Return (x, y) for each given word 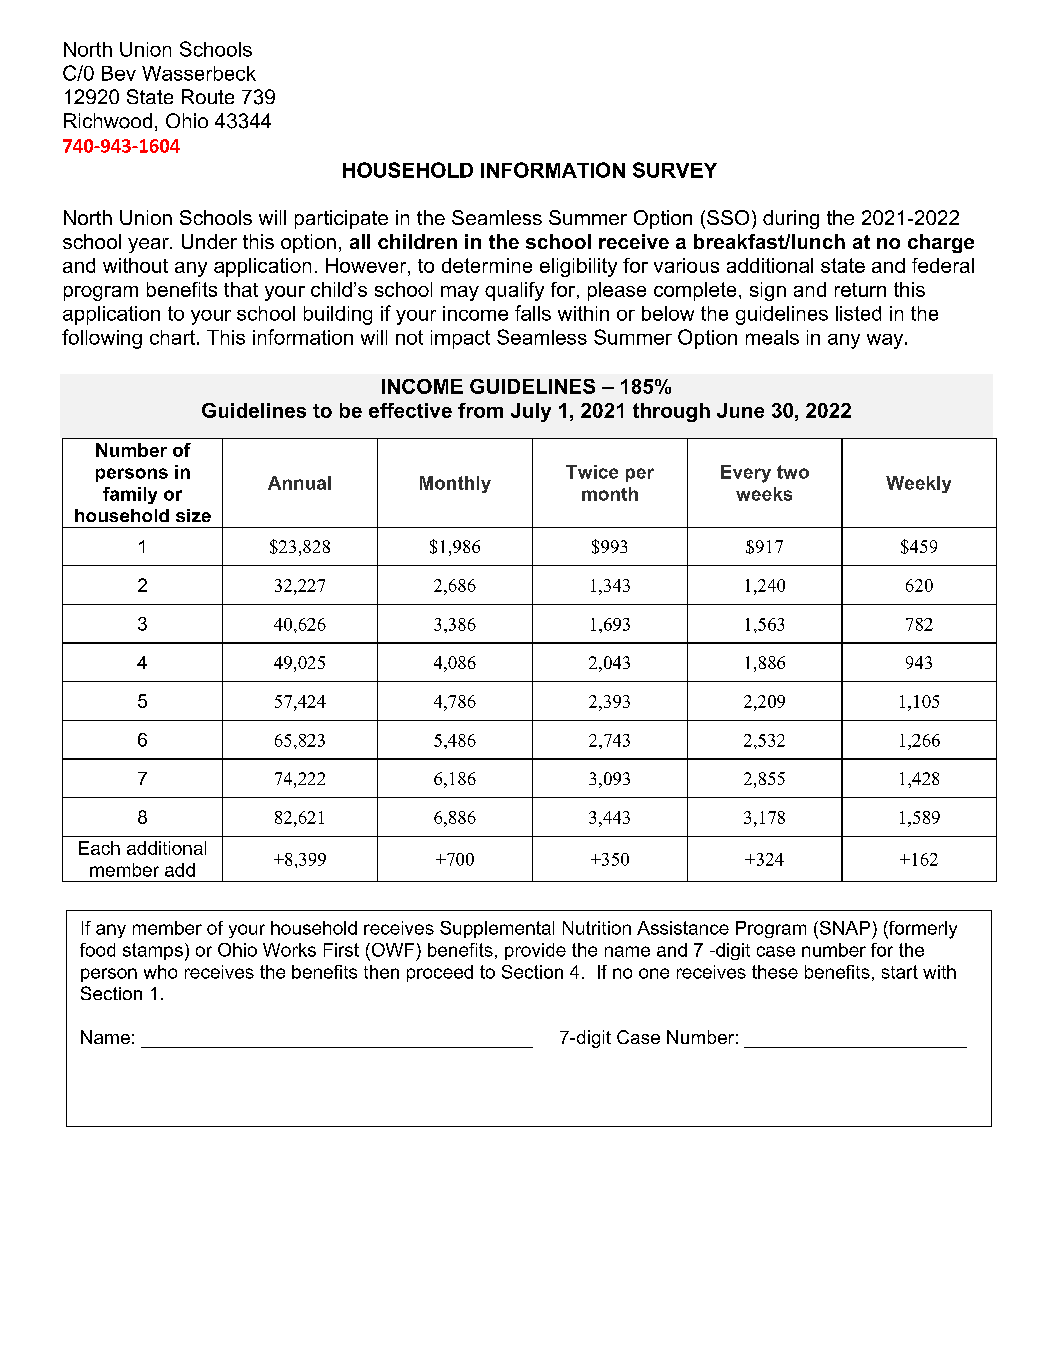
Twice (592, 472)
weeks (764, 494)
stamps (153, 951)
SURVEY (675, 170)
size (193, 515)
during (791, 219)
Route (208, 96)
